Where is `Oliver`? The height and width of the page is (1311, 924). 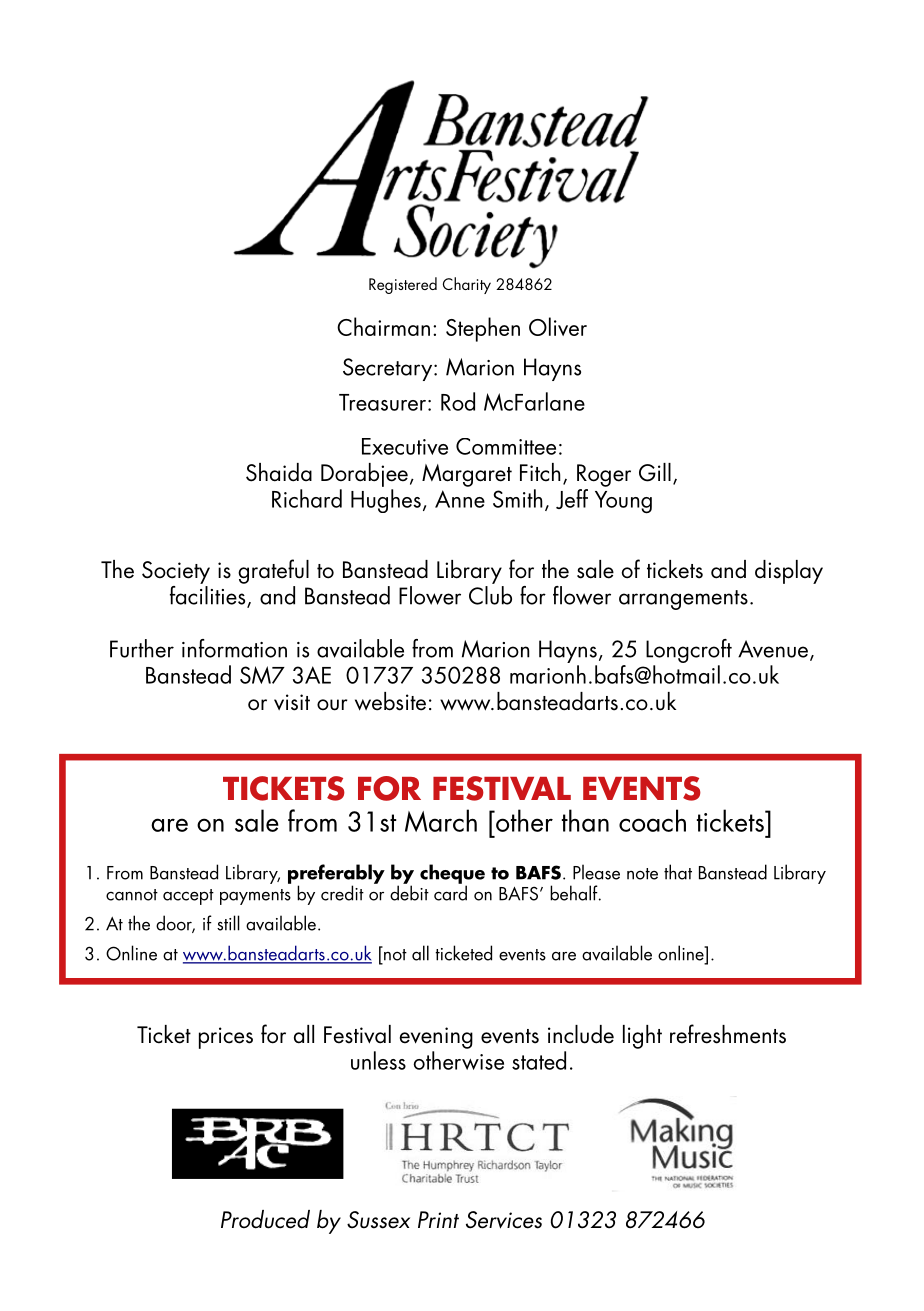 Oliver is located at coordinates (558, 326).
